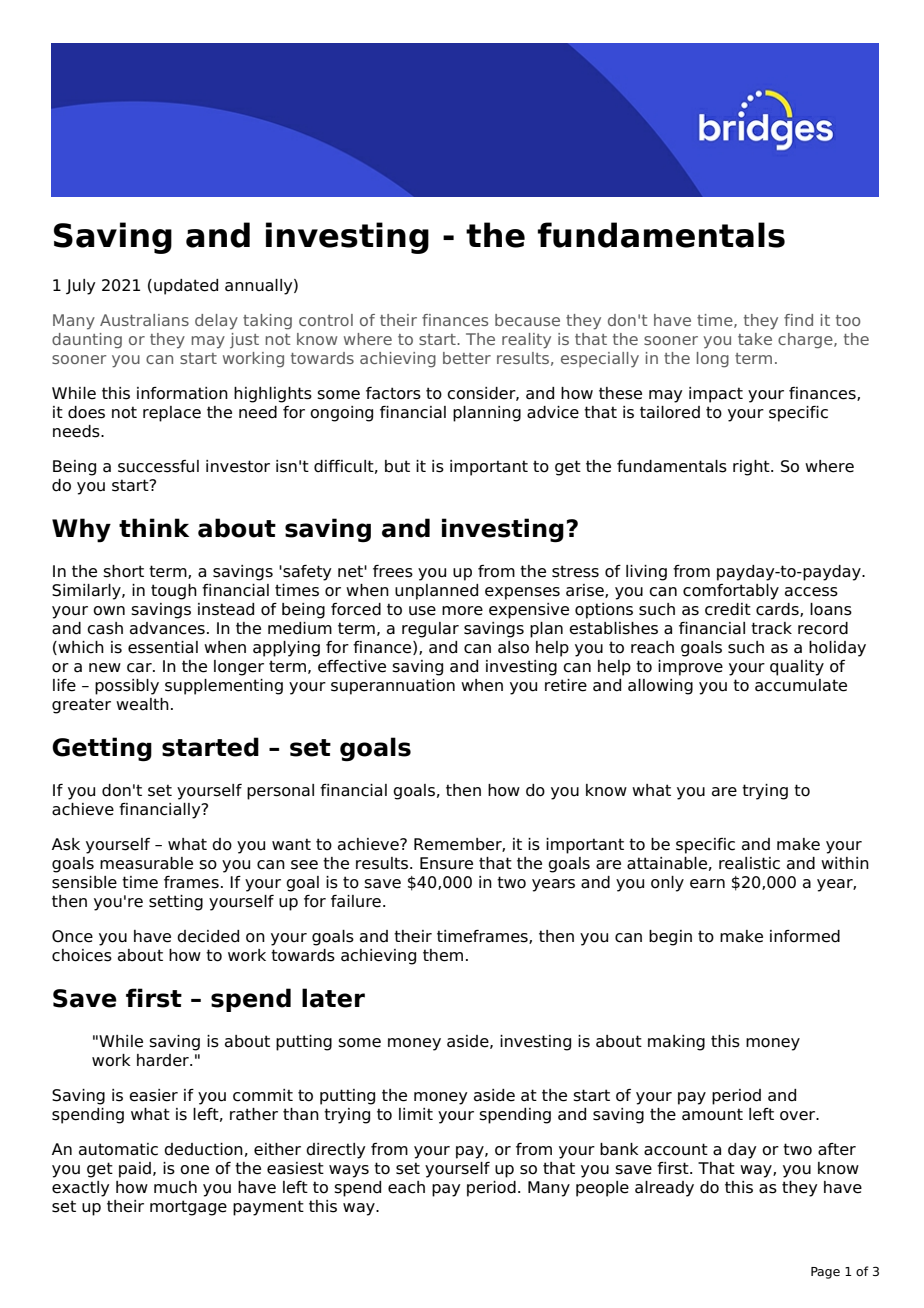 The width and height of the page is (924, 1308). What do you see at coordinates (349, 1171) in the page?
I see `ways` at bounding box center [349, 1171].
